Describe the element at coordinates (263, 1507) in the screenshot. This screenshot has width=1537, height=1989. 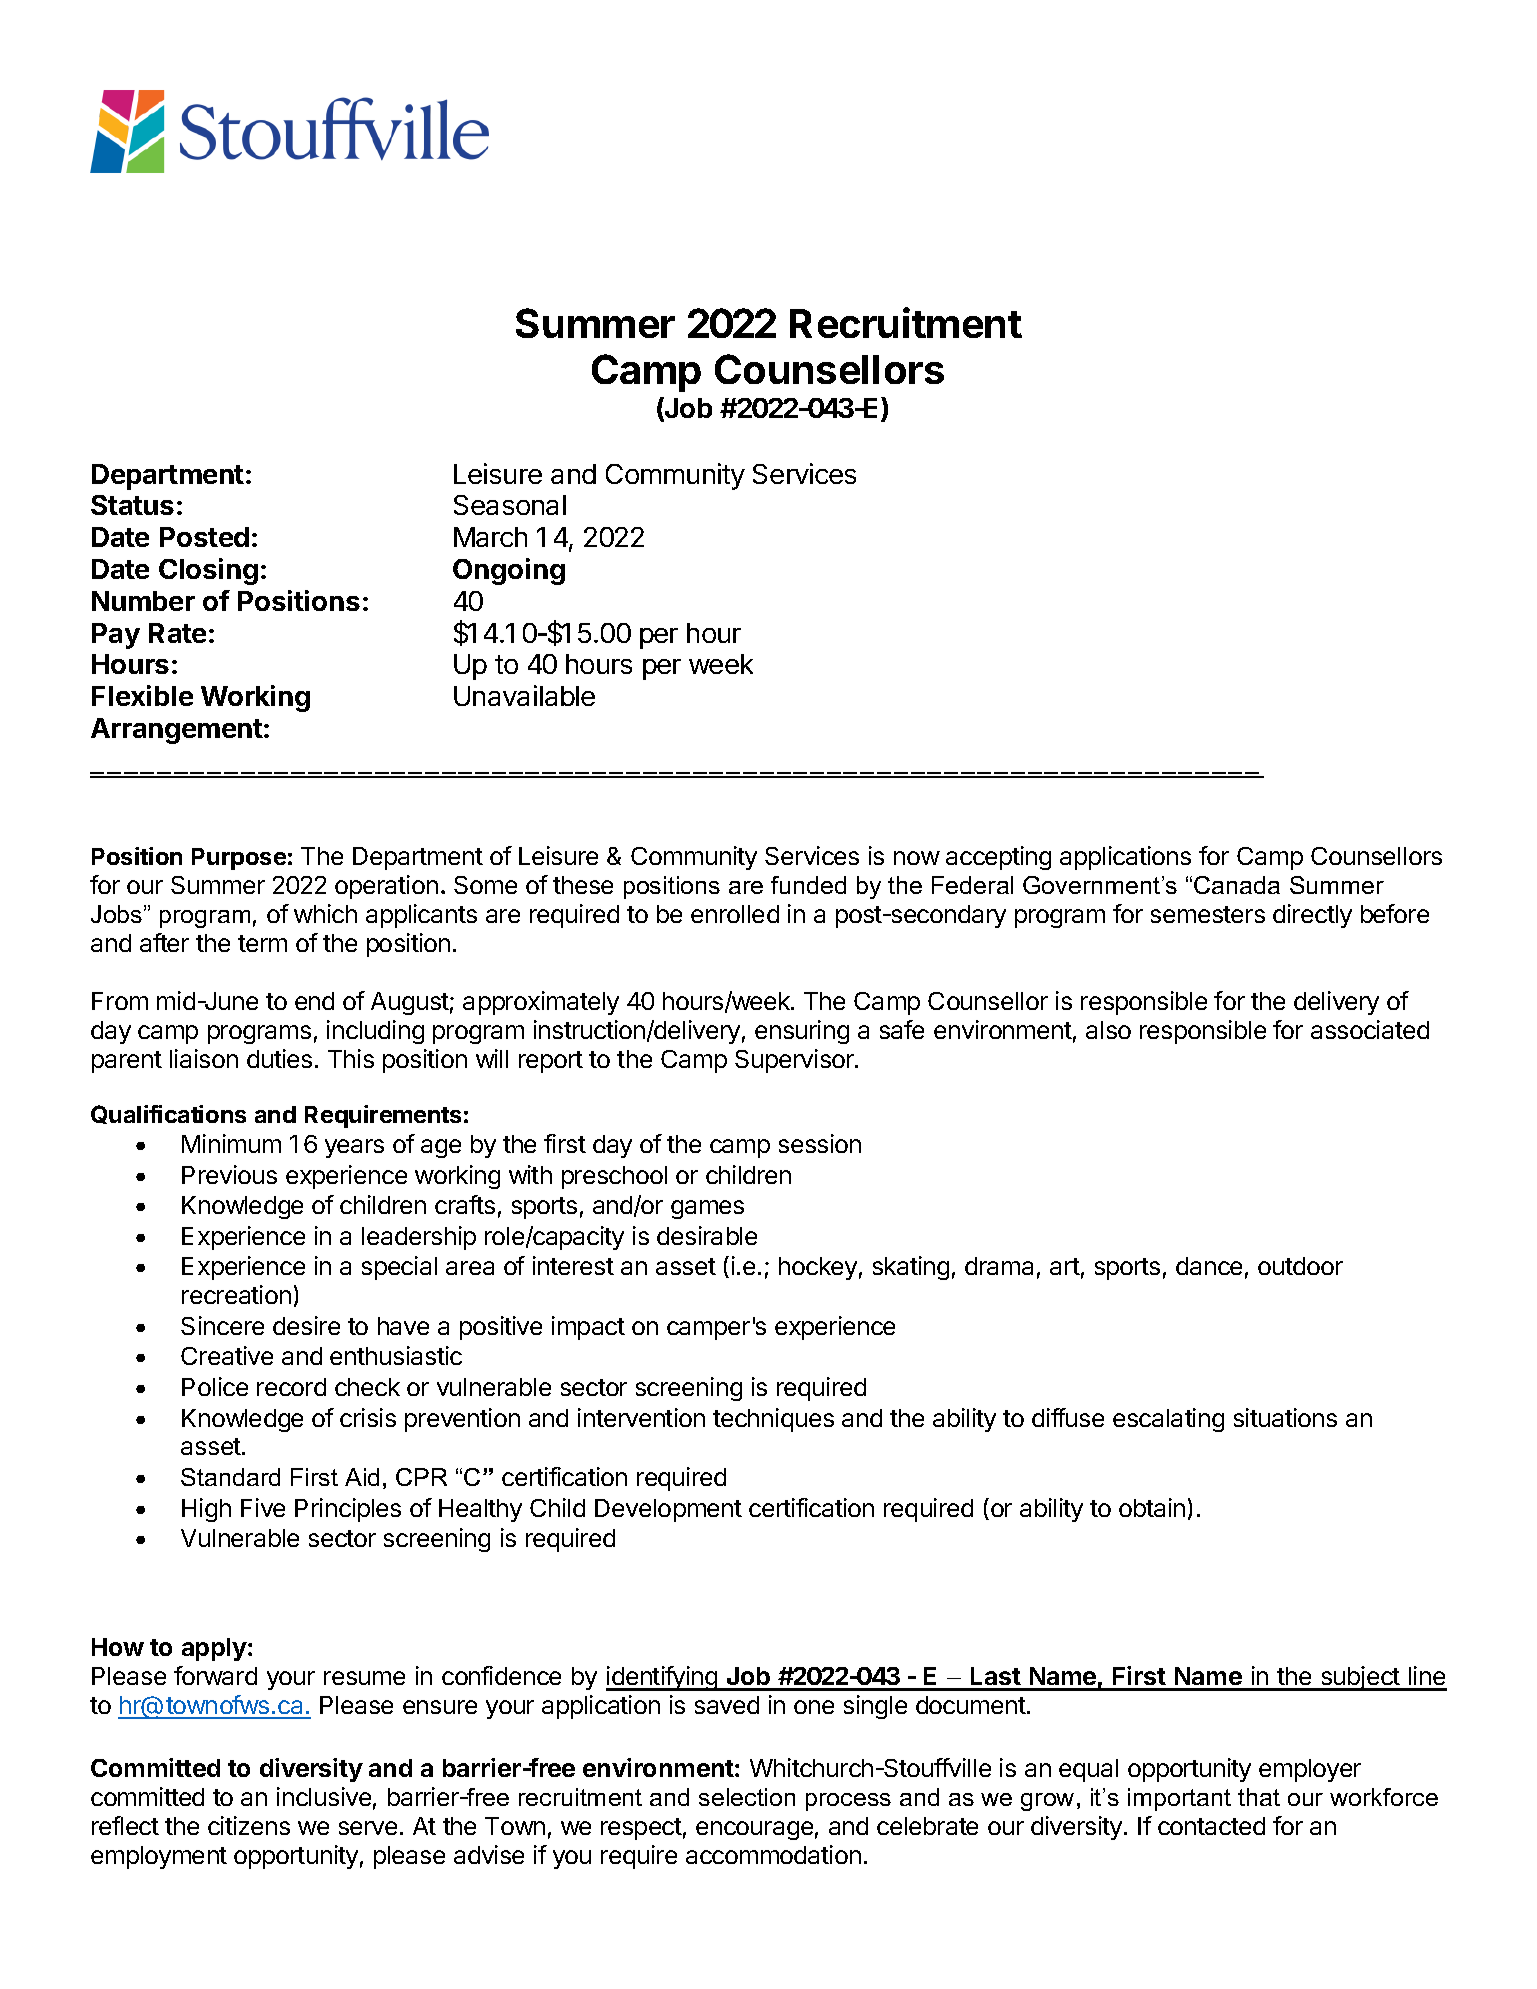
I see `Five` at that location.
